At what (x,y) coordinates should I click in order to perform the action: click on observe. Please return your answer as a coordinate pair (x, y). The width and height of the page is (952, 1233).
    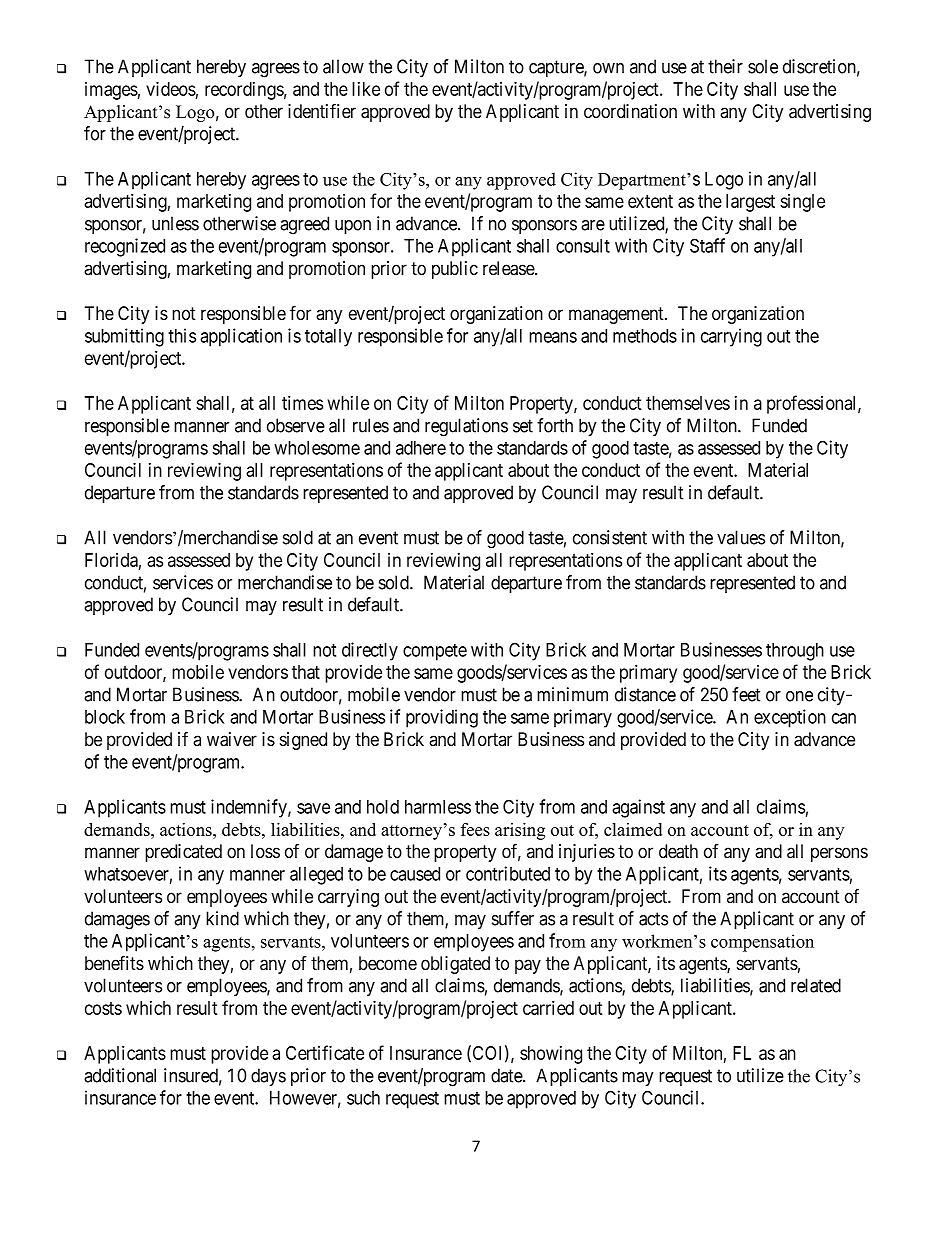
    Looking at the image, I should click on (296, 425).
